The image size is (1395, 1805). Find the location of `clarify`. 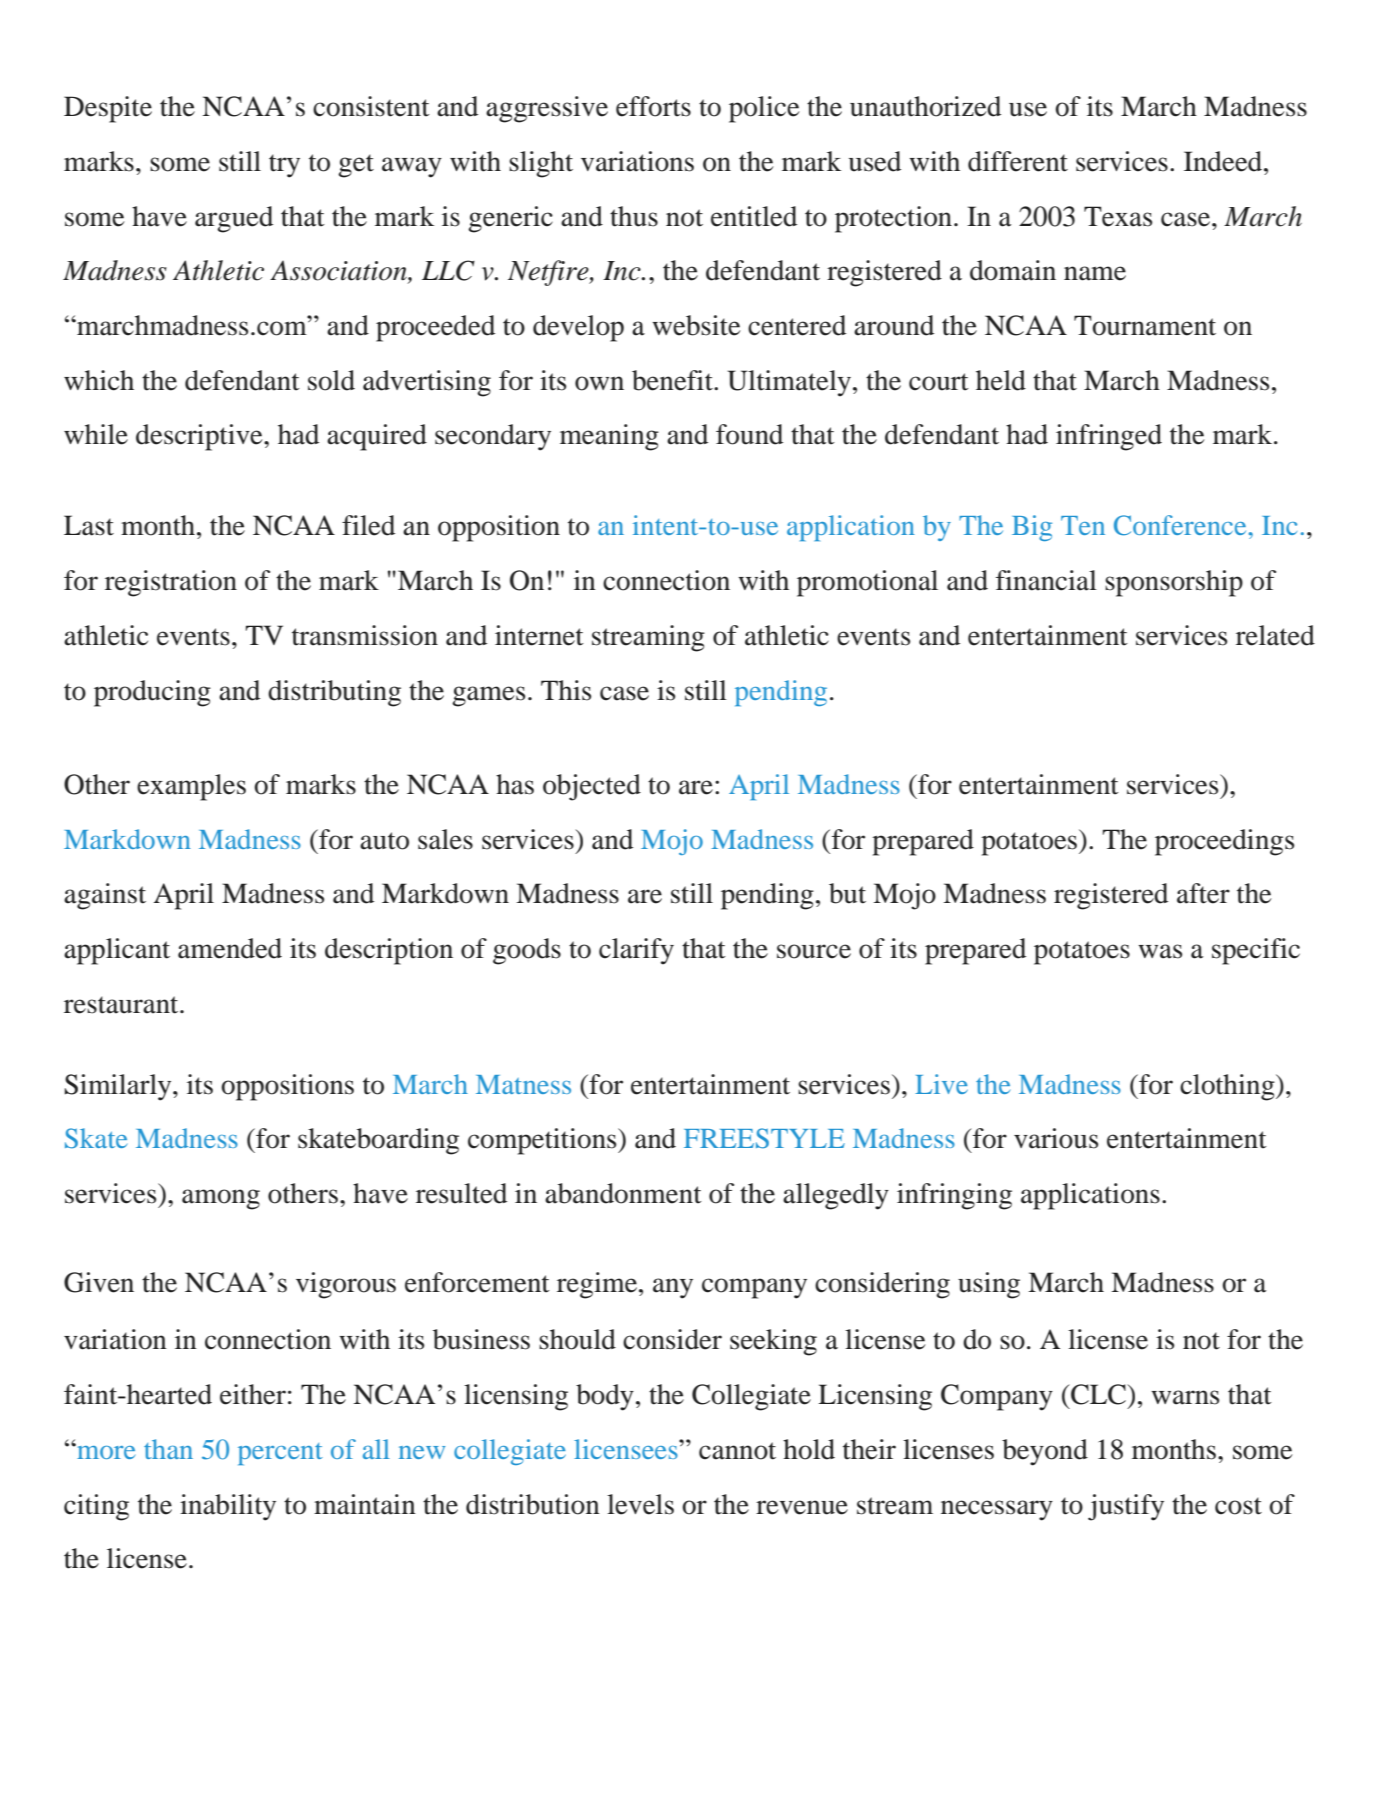

clarify is located at coordinates (636, 951).
